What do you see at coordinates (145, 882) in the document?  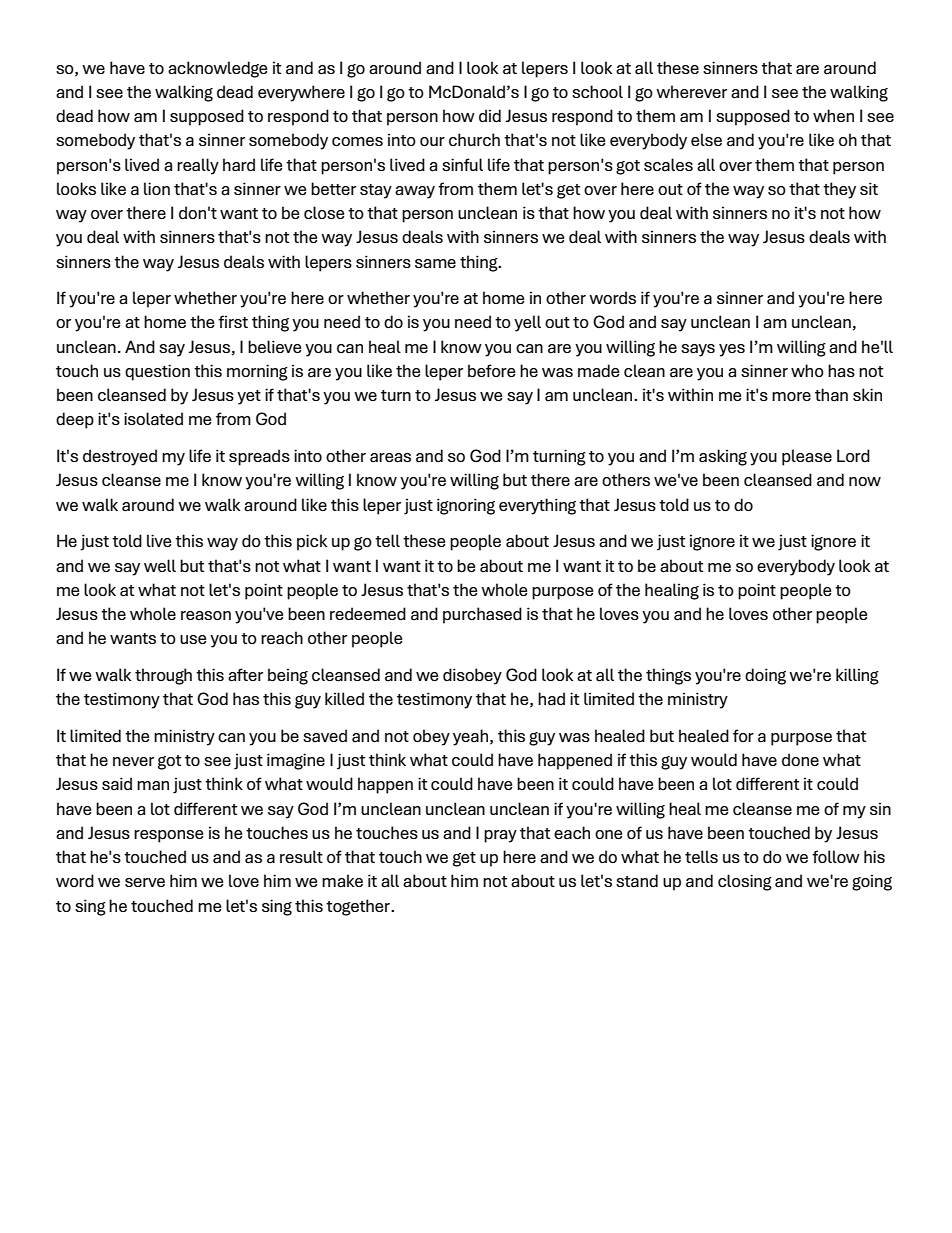 I see `serve` at bounding box center [145, 882].
